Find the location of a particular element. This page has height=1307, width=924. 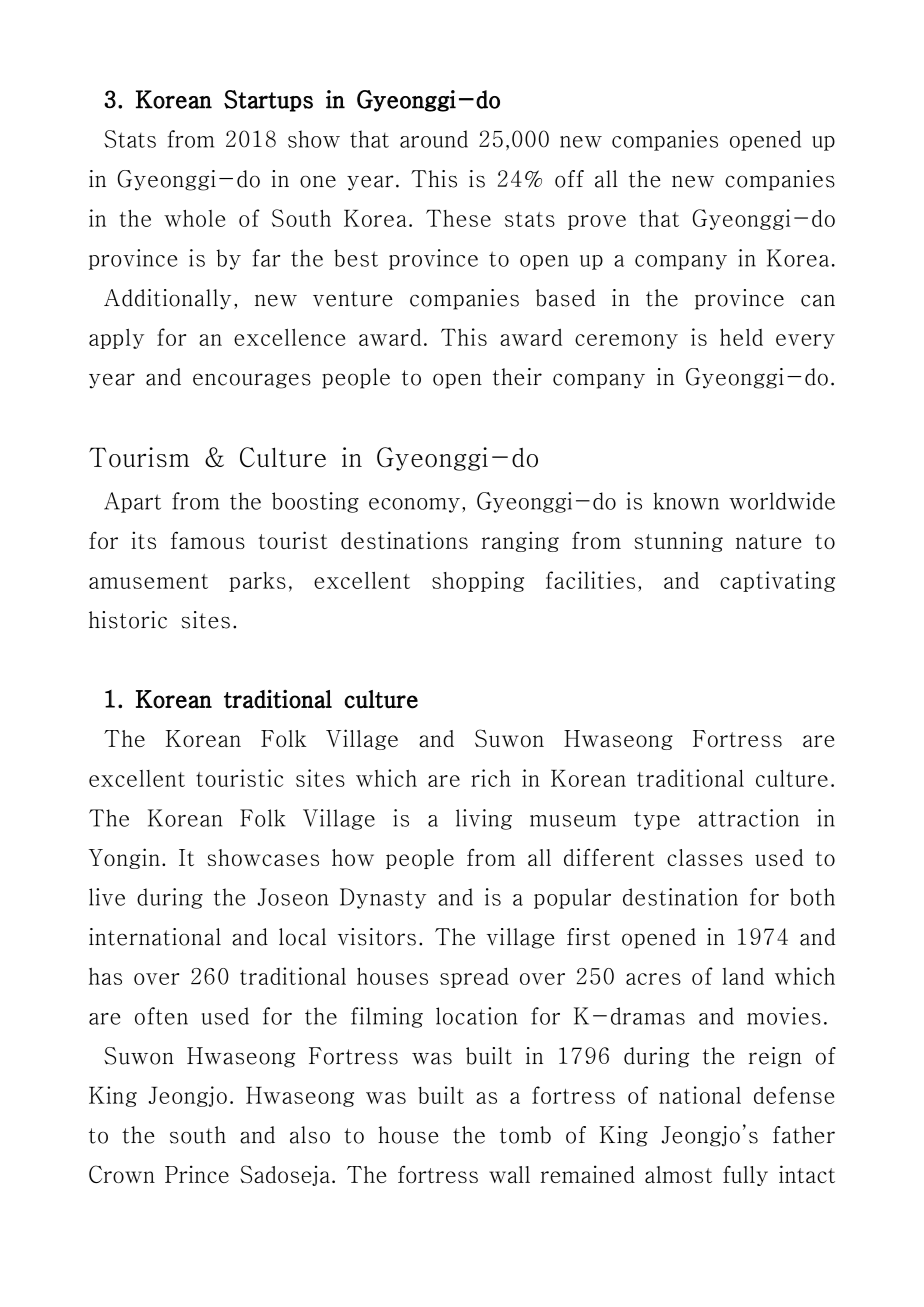

wall is located at coordinates (509, 1174).
